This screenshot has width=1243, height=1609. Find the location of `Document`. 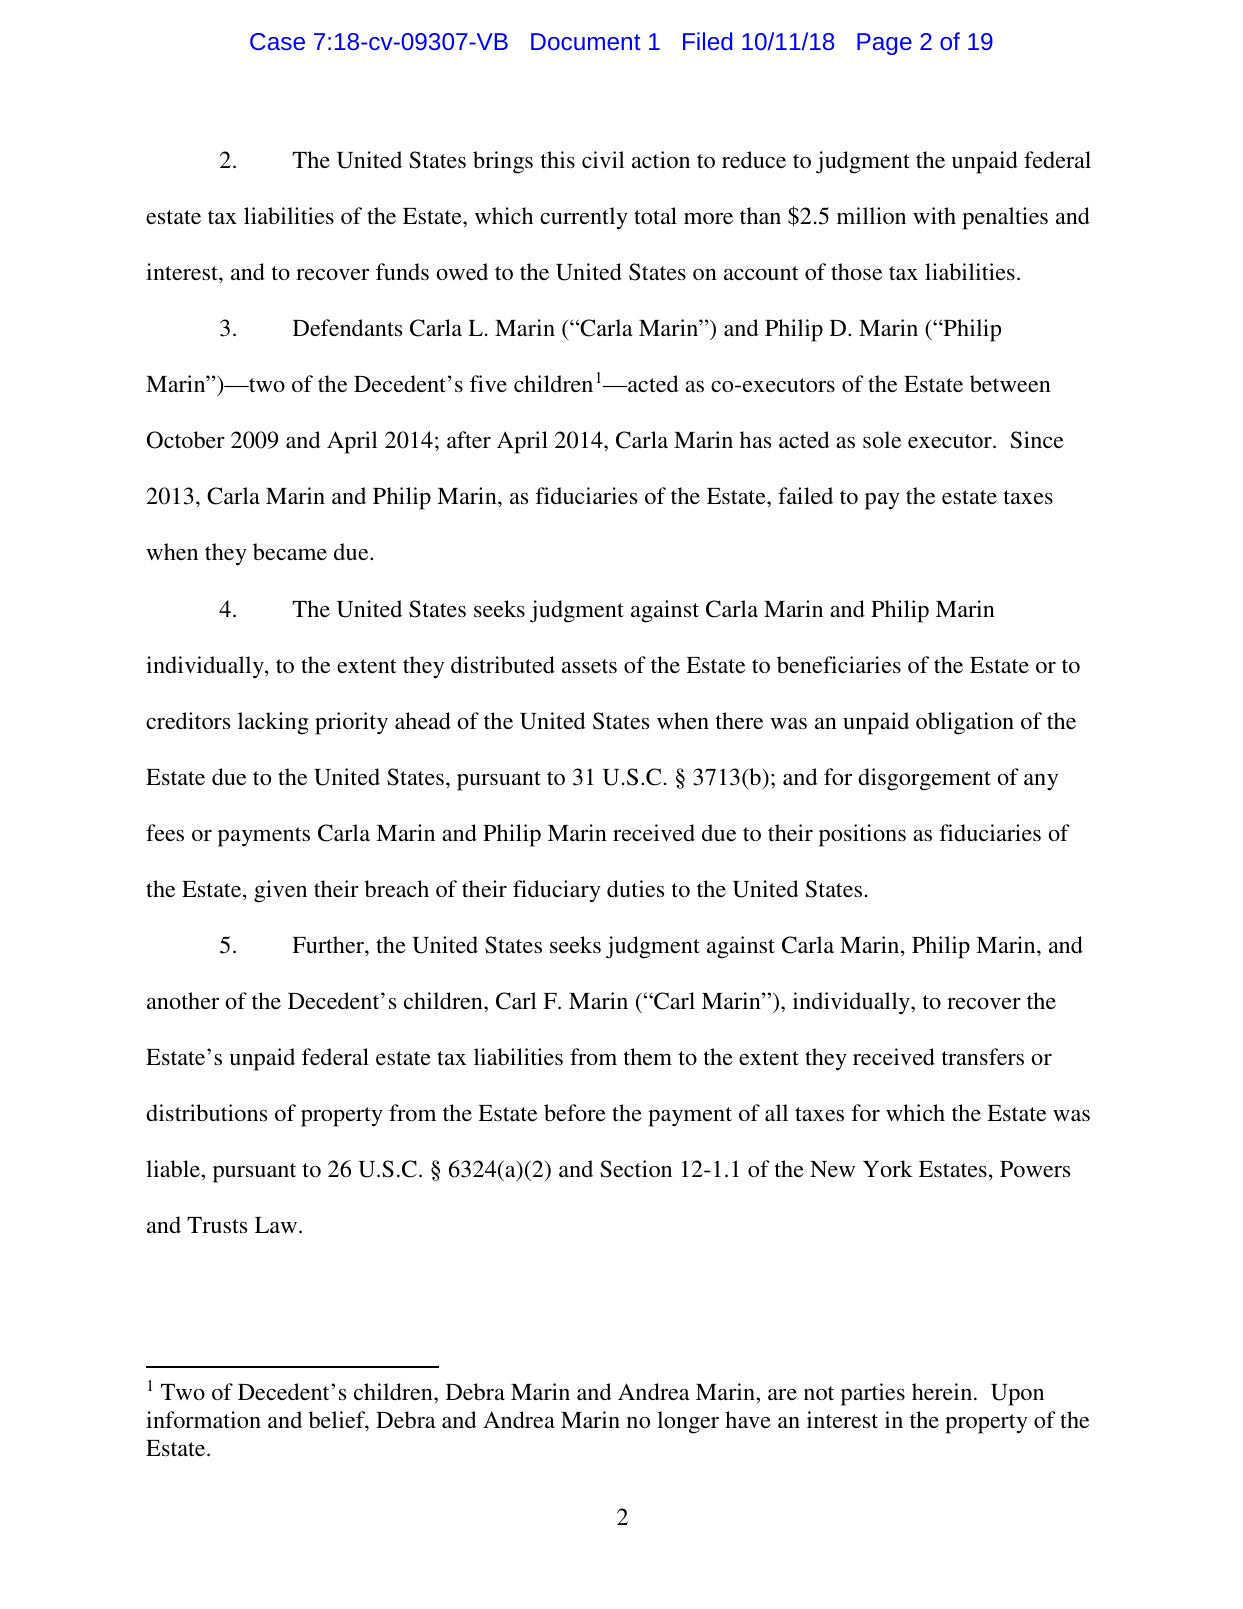

Document is located at coordinates (586, 41).
